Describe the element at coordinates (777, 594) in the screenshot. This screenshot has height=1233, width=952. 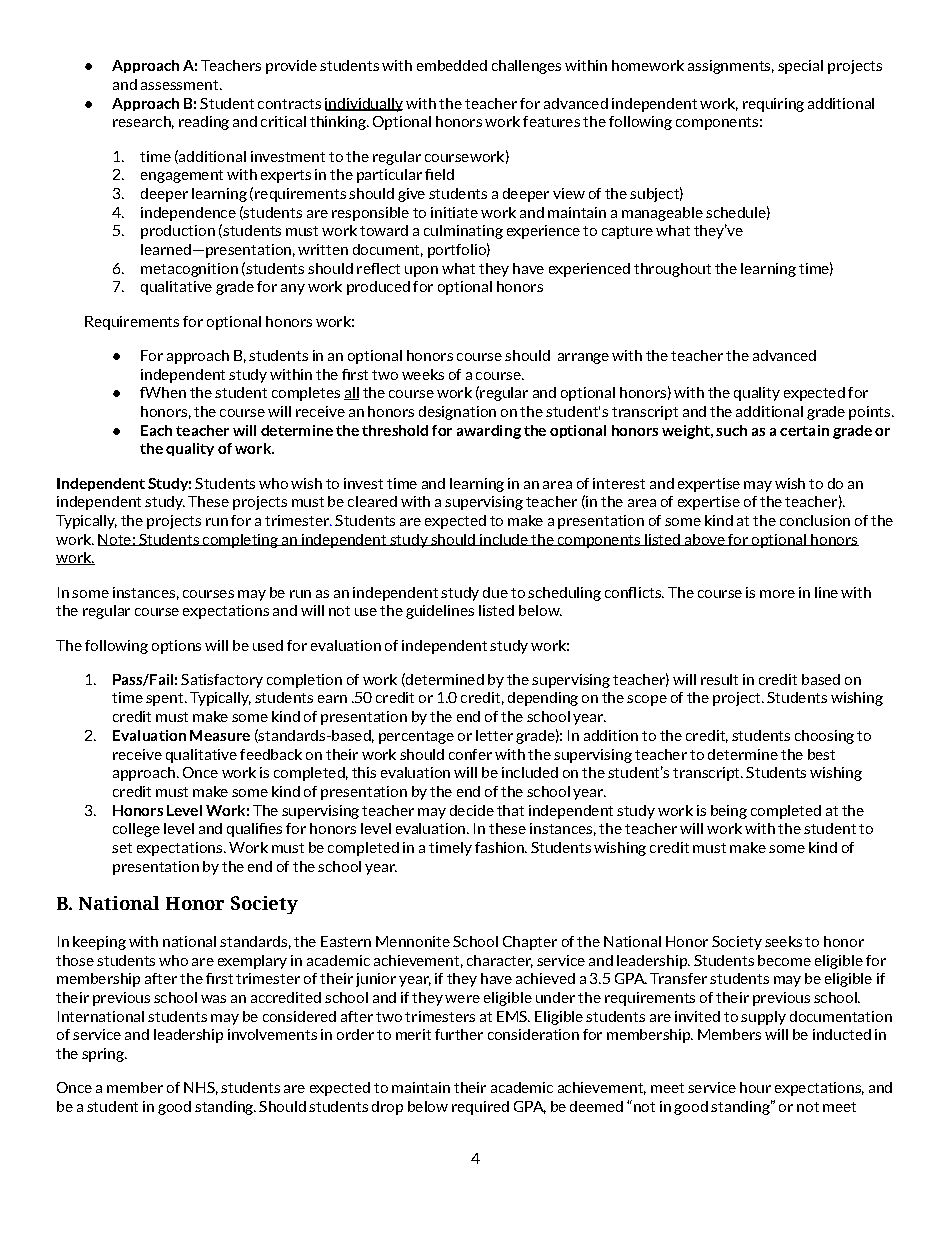
I see `more` at that location.
